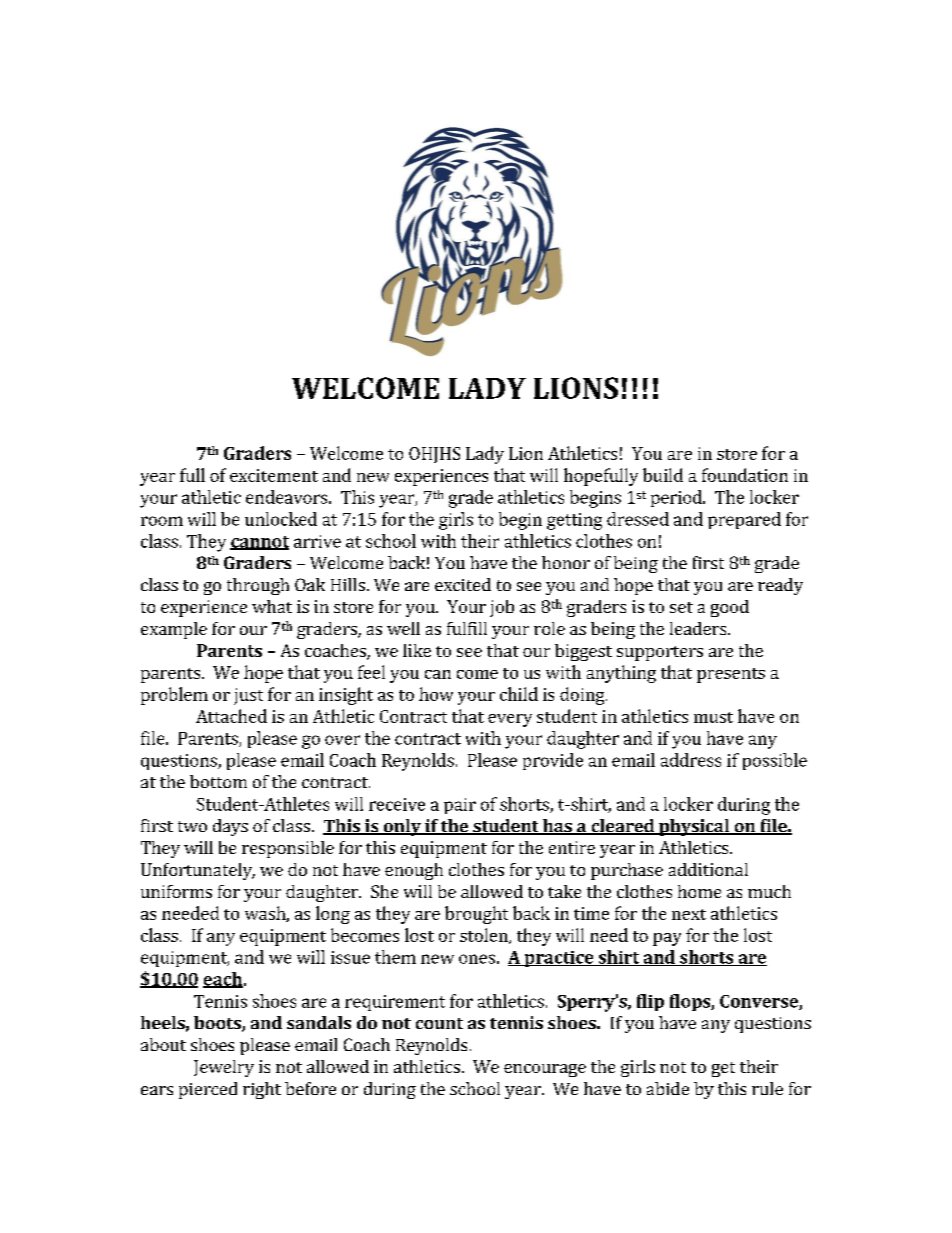 This screenshot has width=952, height=1233. Describe the element at coordinates (248, 696) in the screenshot. I see `just` at that location.
